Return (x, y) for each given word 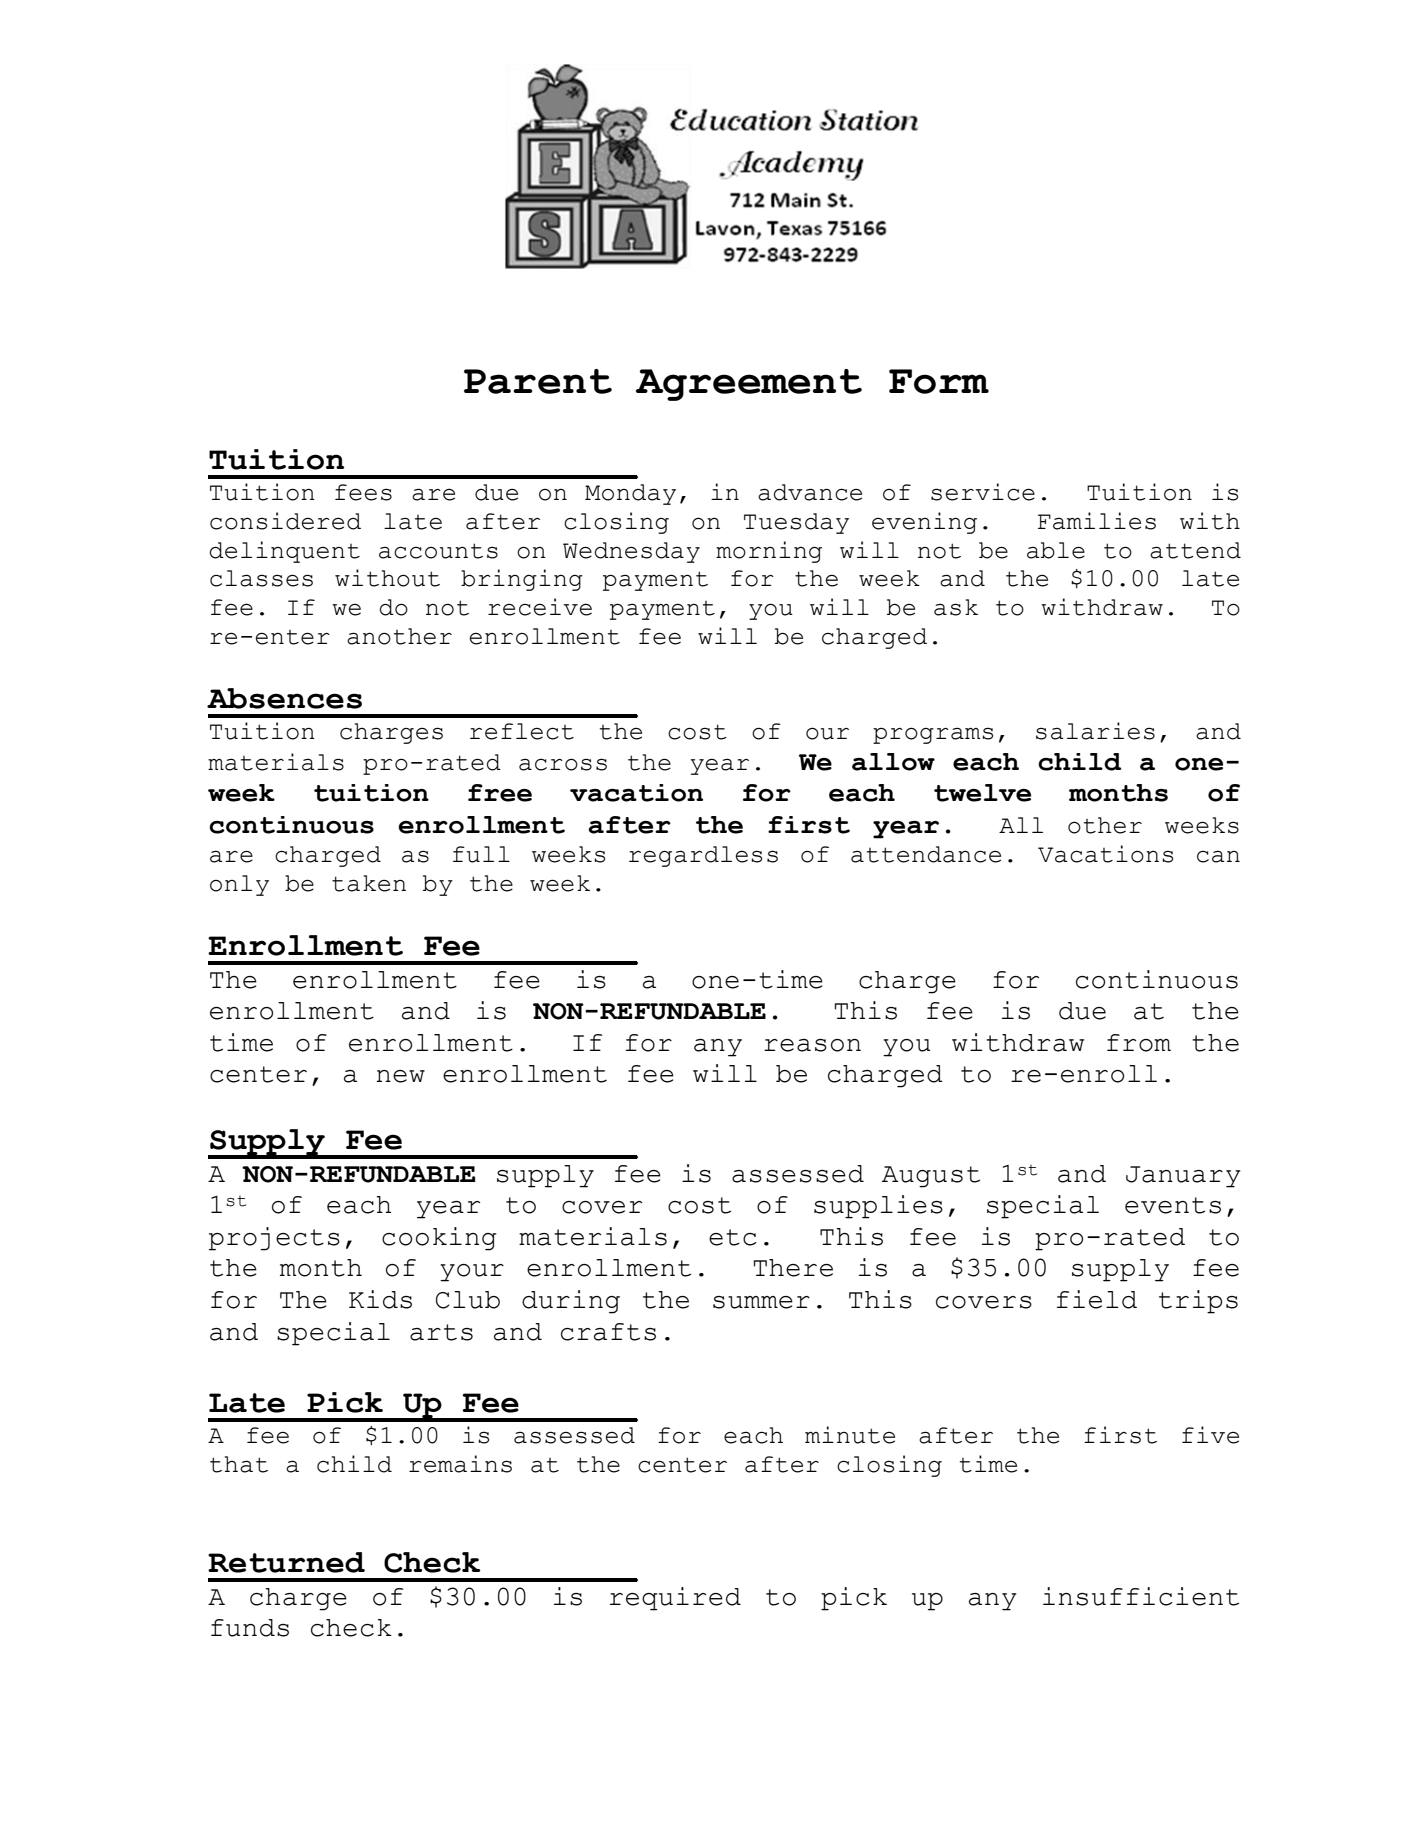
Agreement (749, 385)
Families (1097, 521)
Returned (286, 1562)
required (675, 1599)
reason (812, 1045)
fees (363, 492)
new (400, 1076)
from (1139, 1043)
